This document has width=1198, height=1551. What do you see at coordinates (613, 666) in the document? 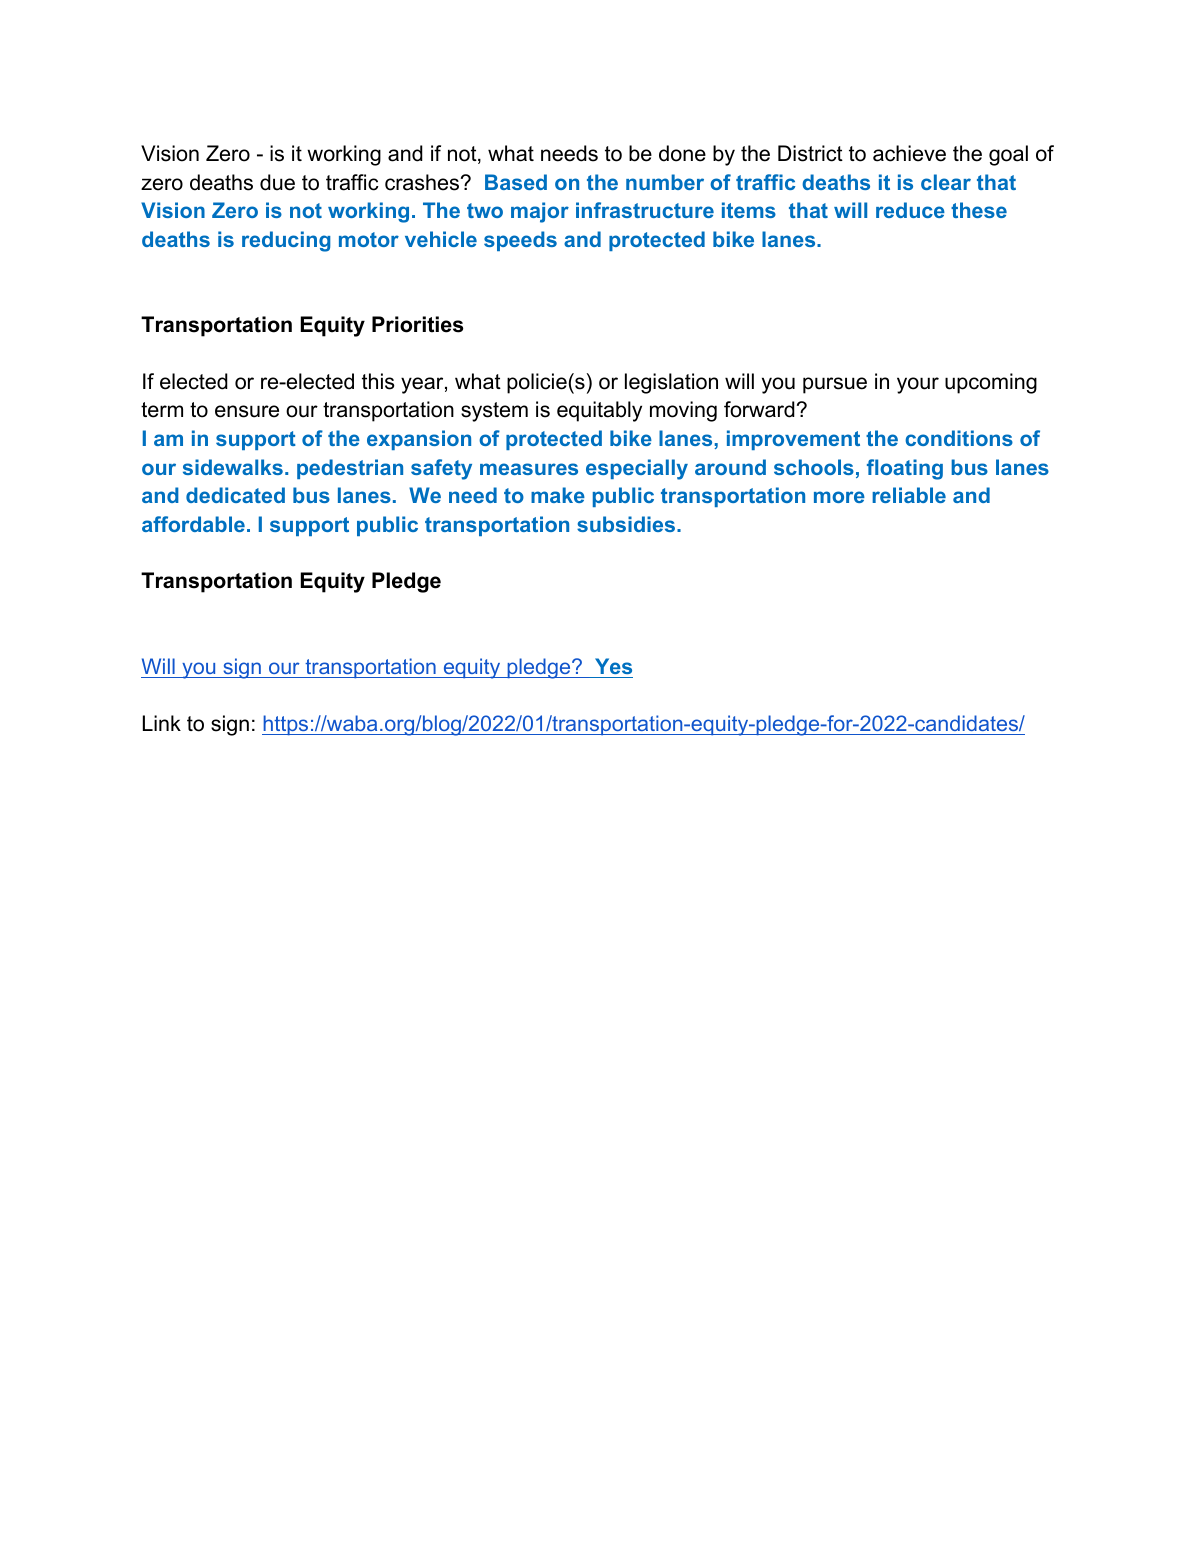
I see `Yes` at bounding box center [613, 666].
